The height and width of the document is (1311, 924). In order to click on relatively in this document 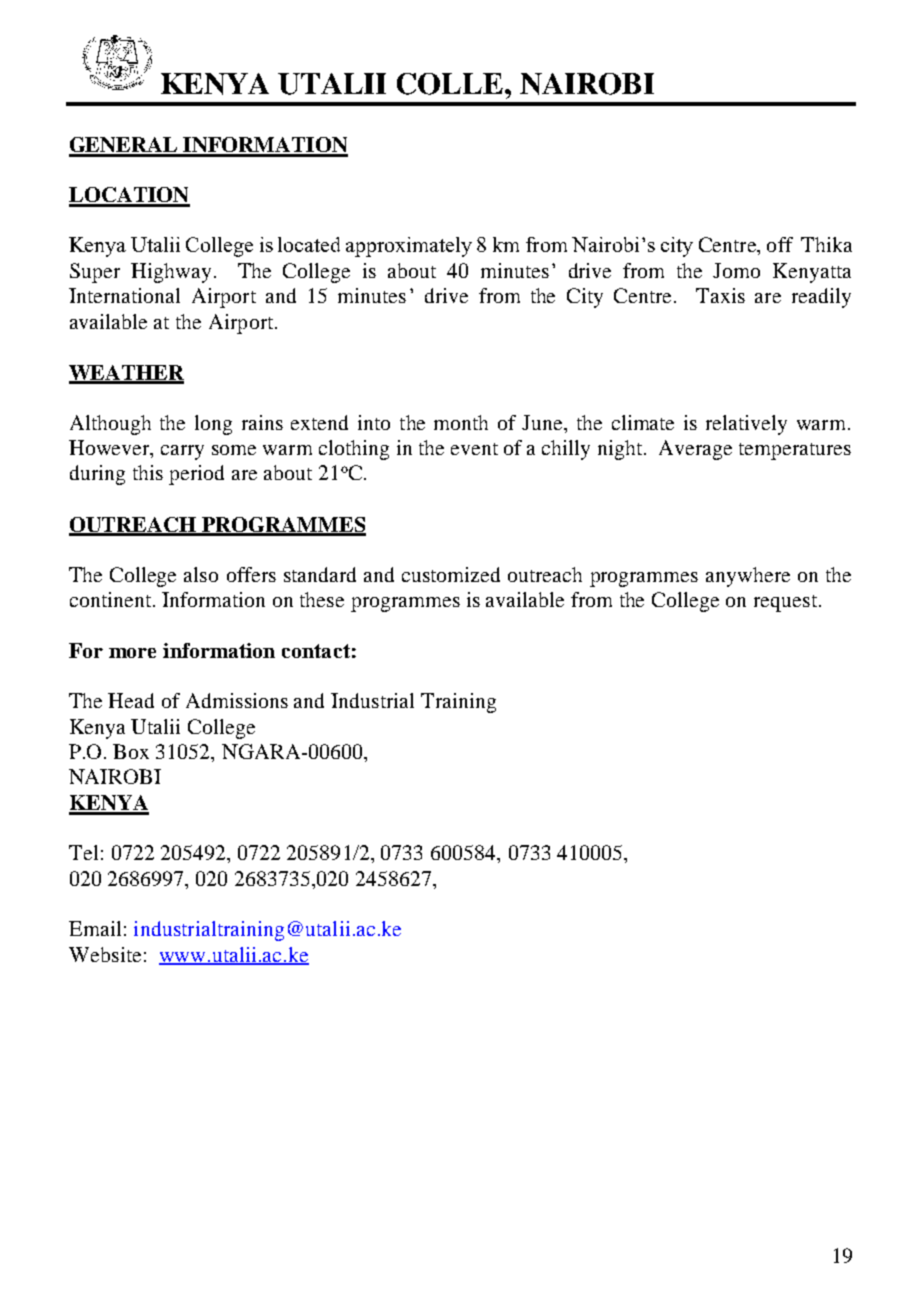, I will do `click(746, 425)`.
